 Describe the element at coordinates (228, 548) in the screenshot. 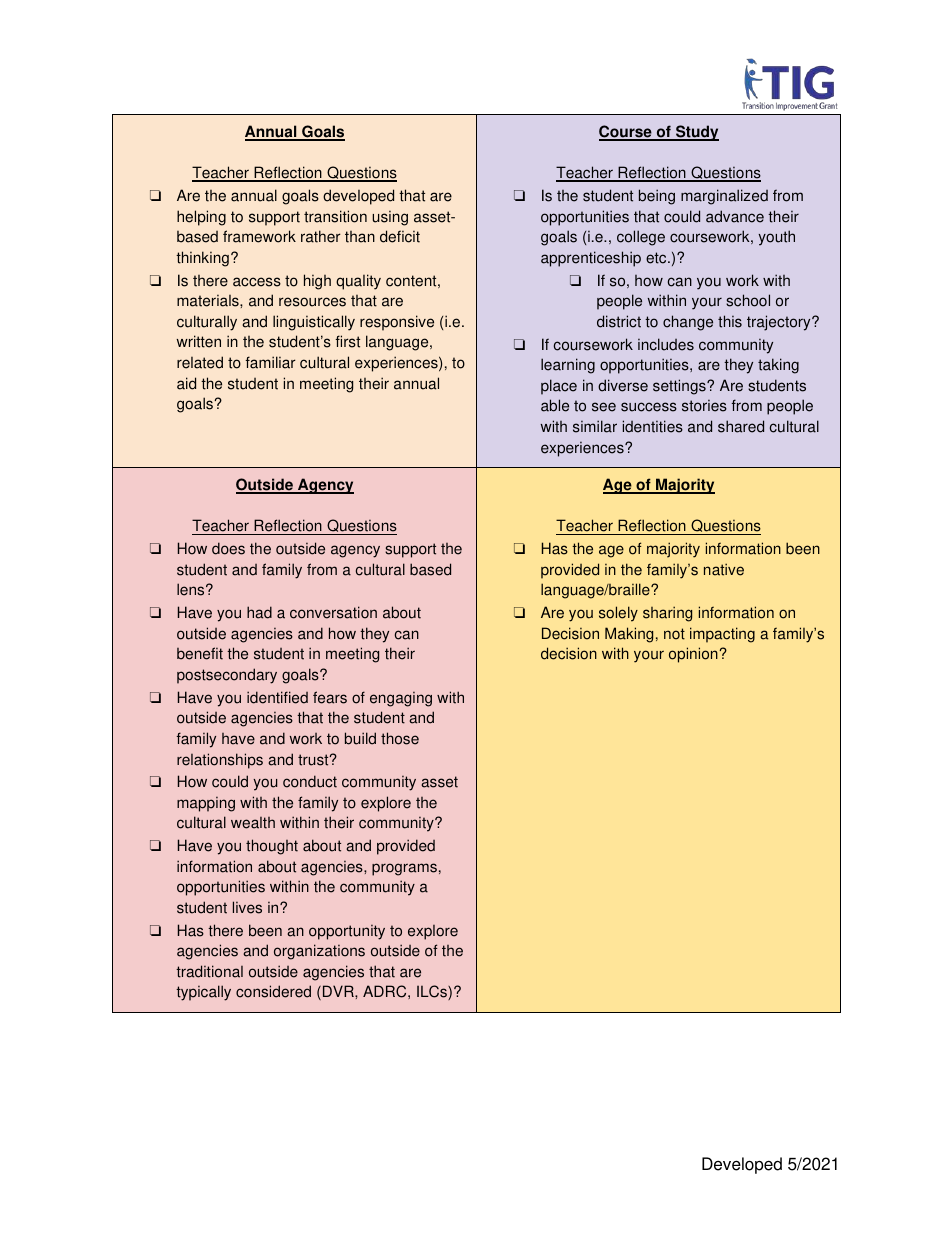

I see `does` at that location.
